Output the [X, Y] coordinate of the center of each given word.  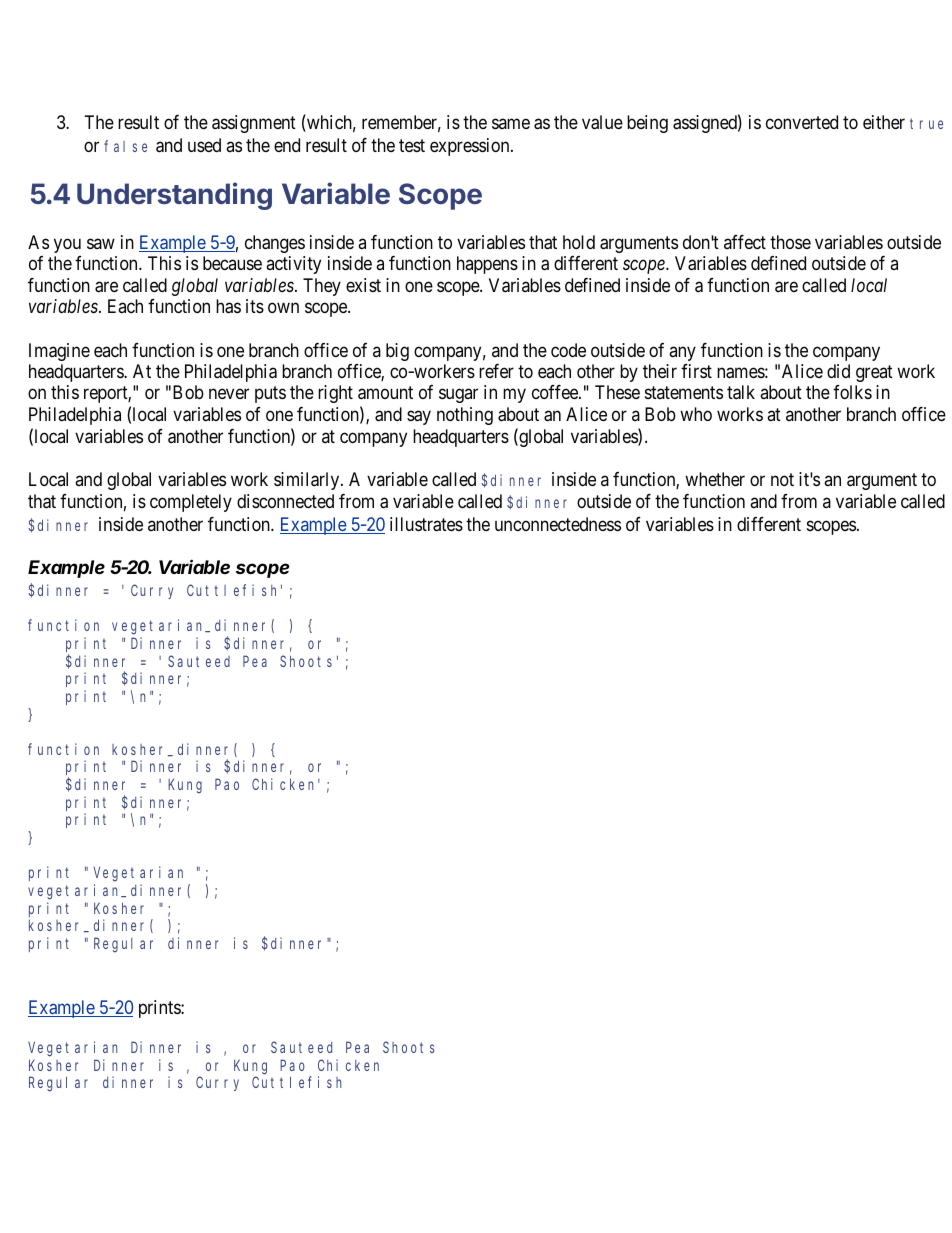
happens [487, 265]
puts [270, 395]
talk [741, 392]
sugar [458, 396]
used [204, 145]
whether [715, 479]
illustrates [426, 524]
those [790, 242]
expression [471, 147]
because [232, 263]
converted [802, 122]
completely [191, 503]
